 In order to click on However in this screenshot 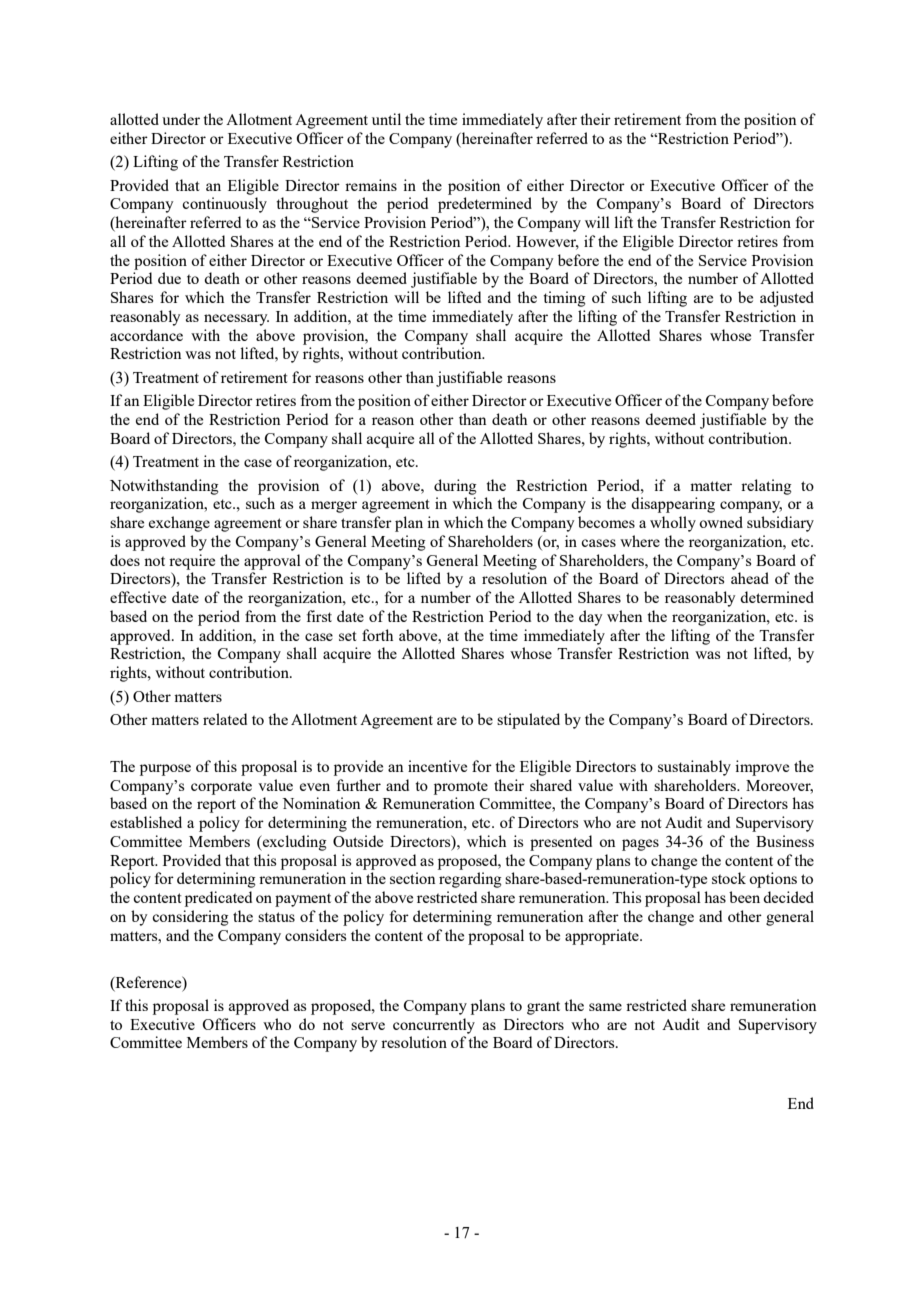, I will do `click(547, 243)`.
